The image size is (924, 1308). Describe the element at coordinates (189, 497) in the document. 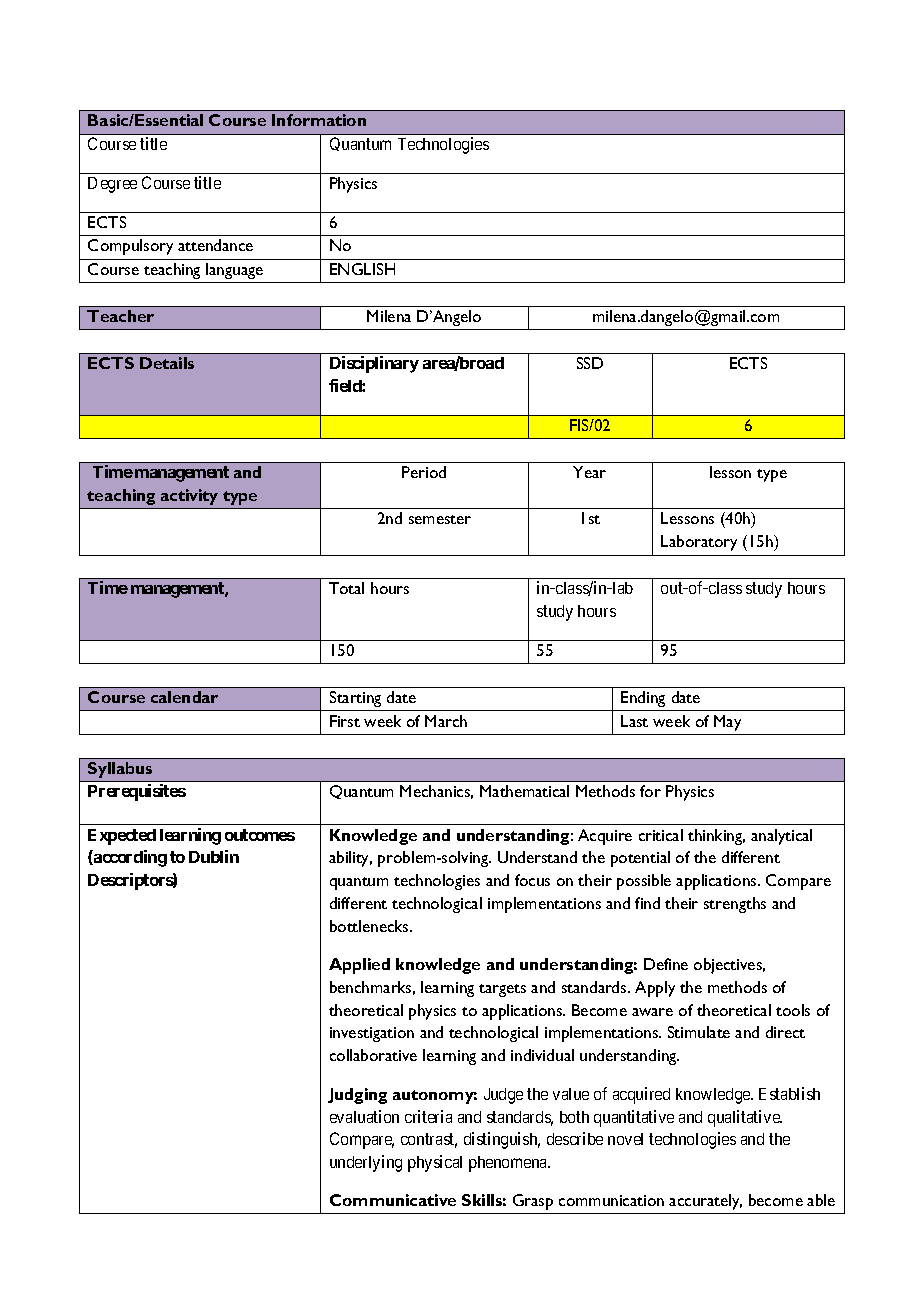

I see `activity` at that location.
